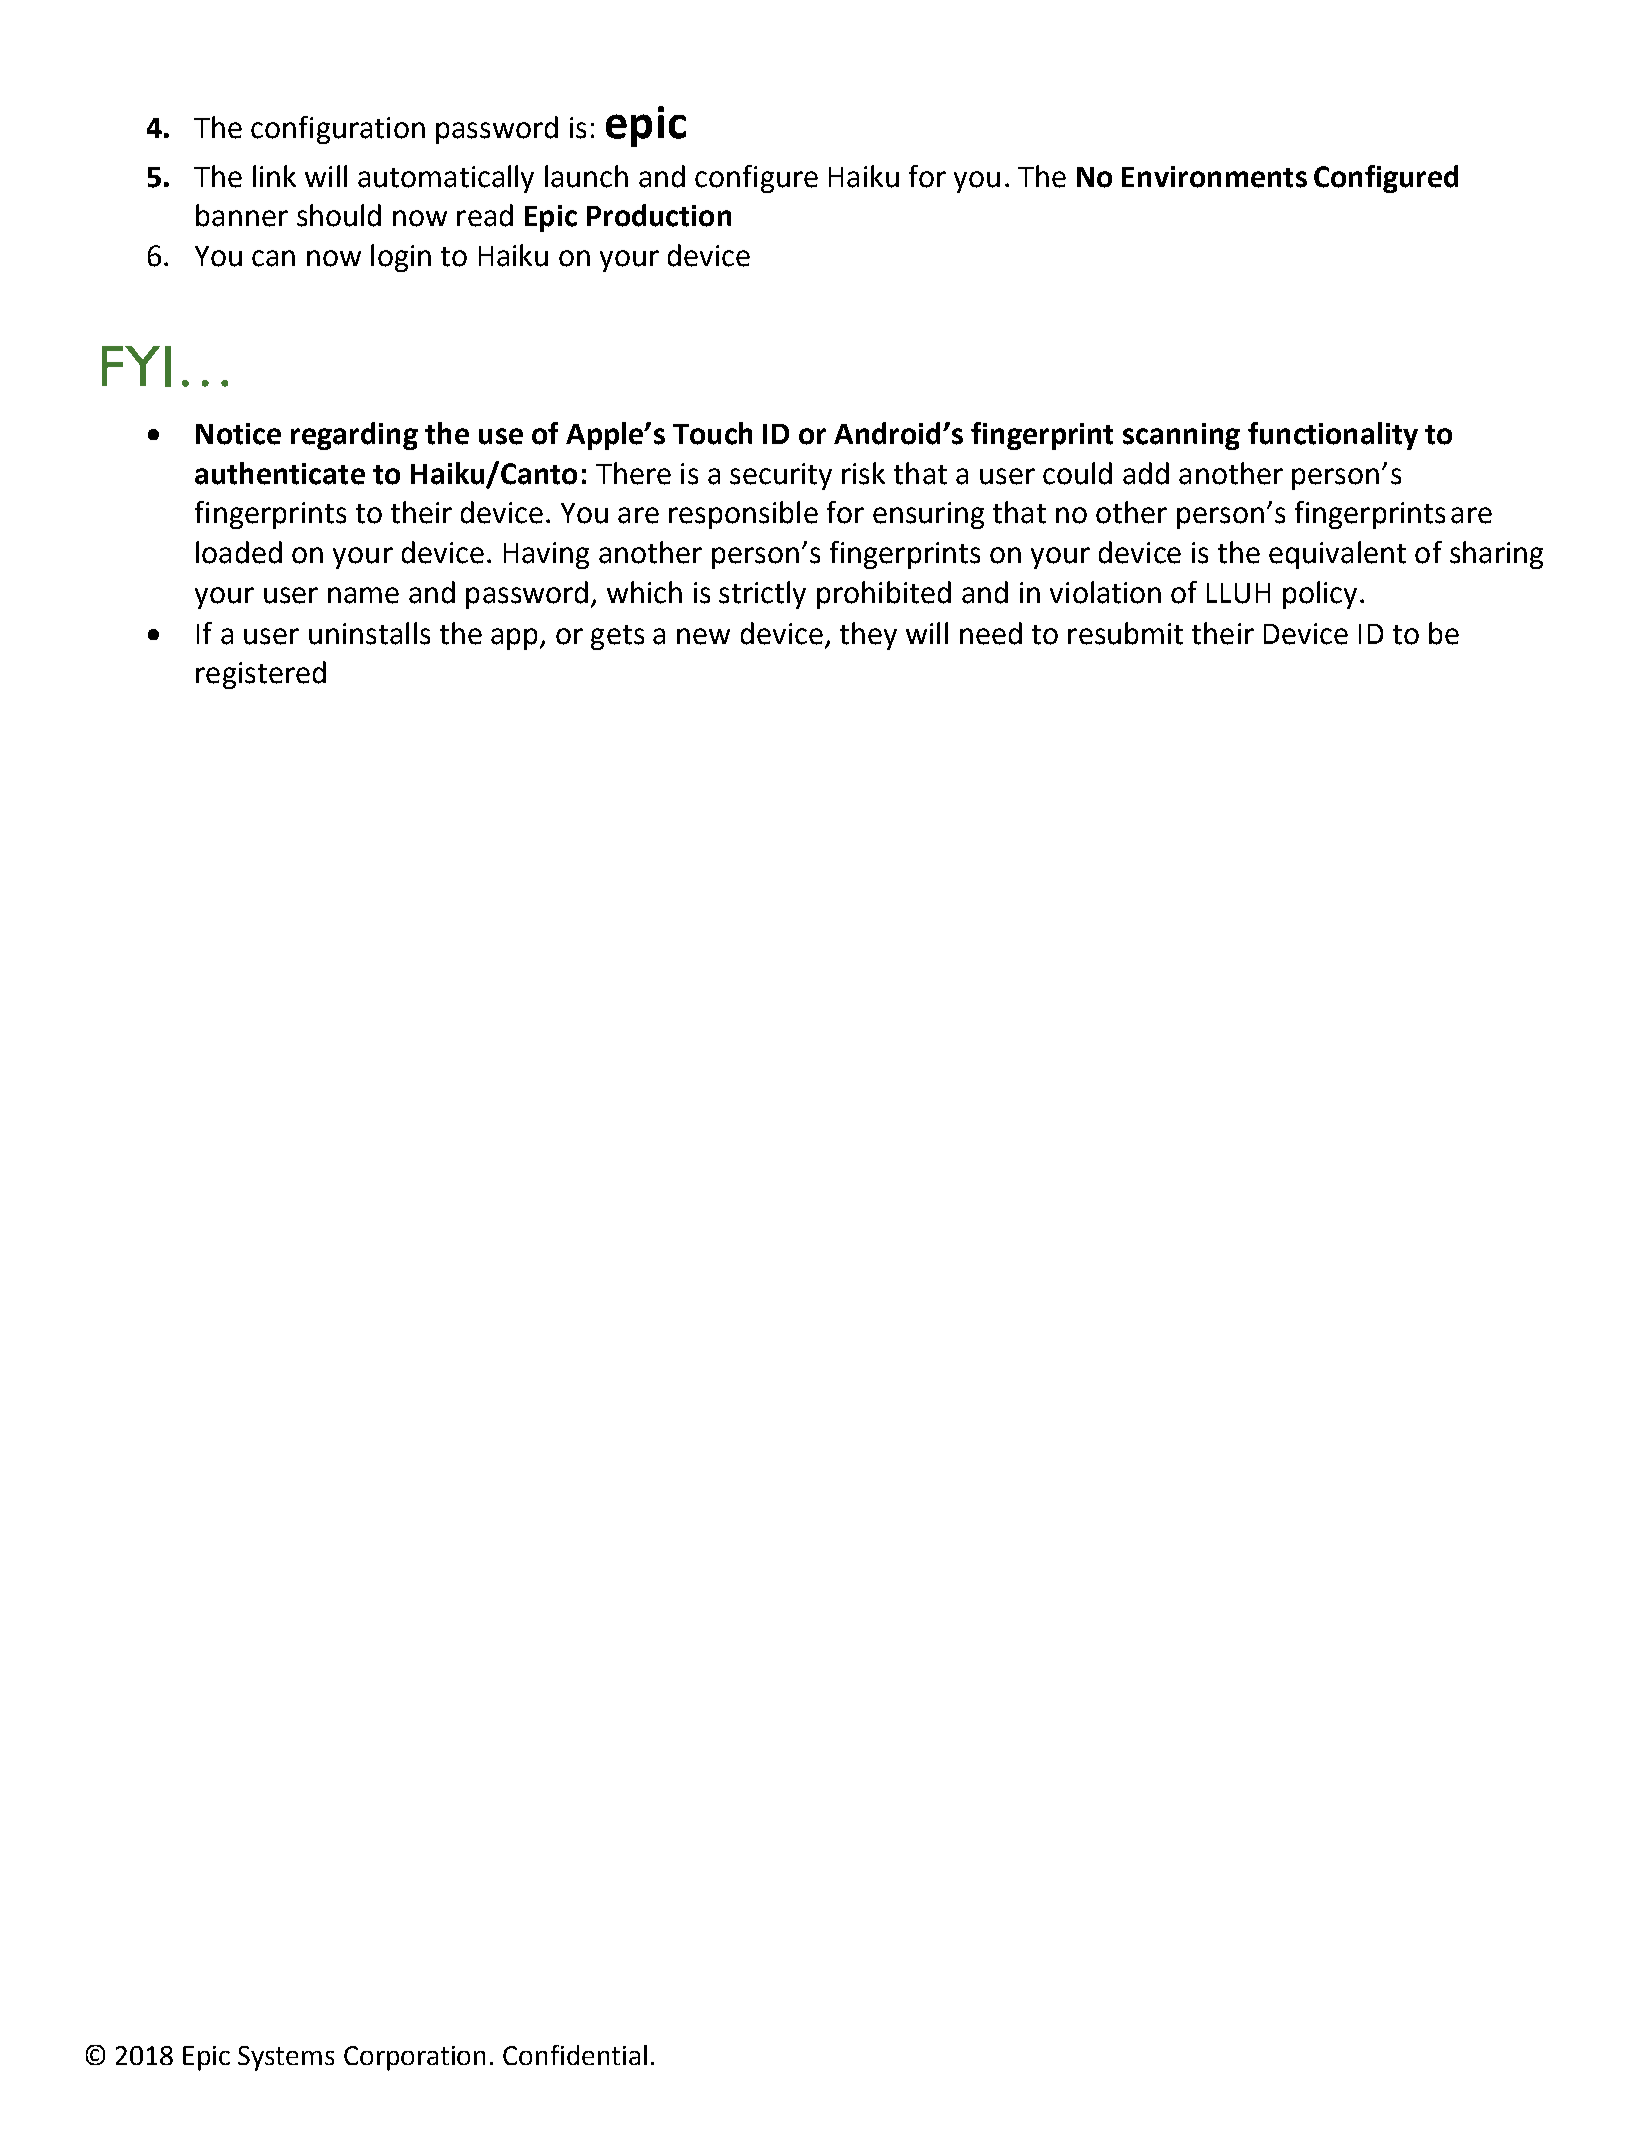  I want to click on resubmit, so click(1125, 633).
